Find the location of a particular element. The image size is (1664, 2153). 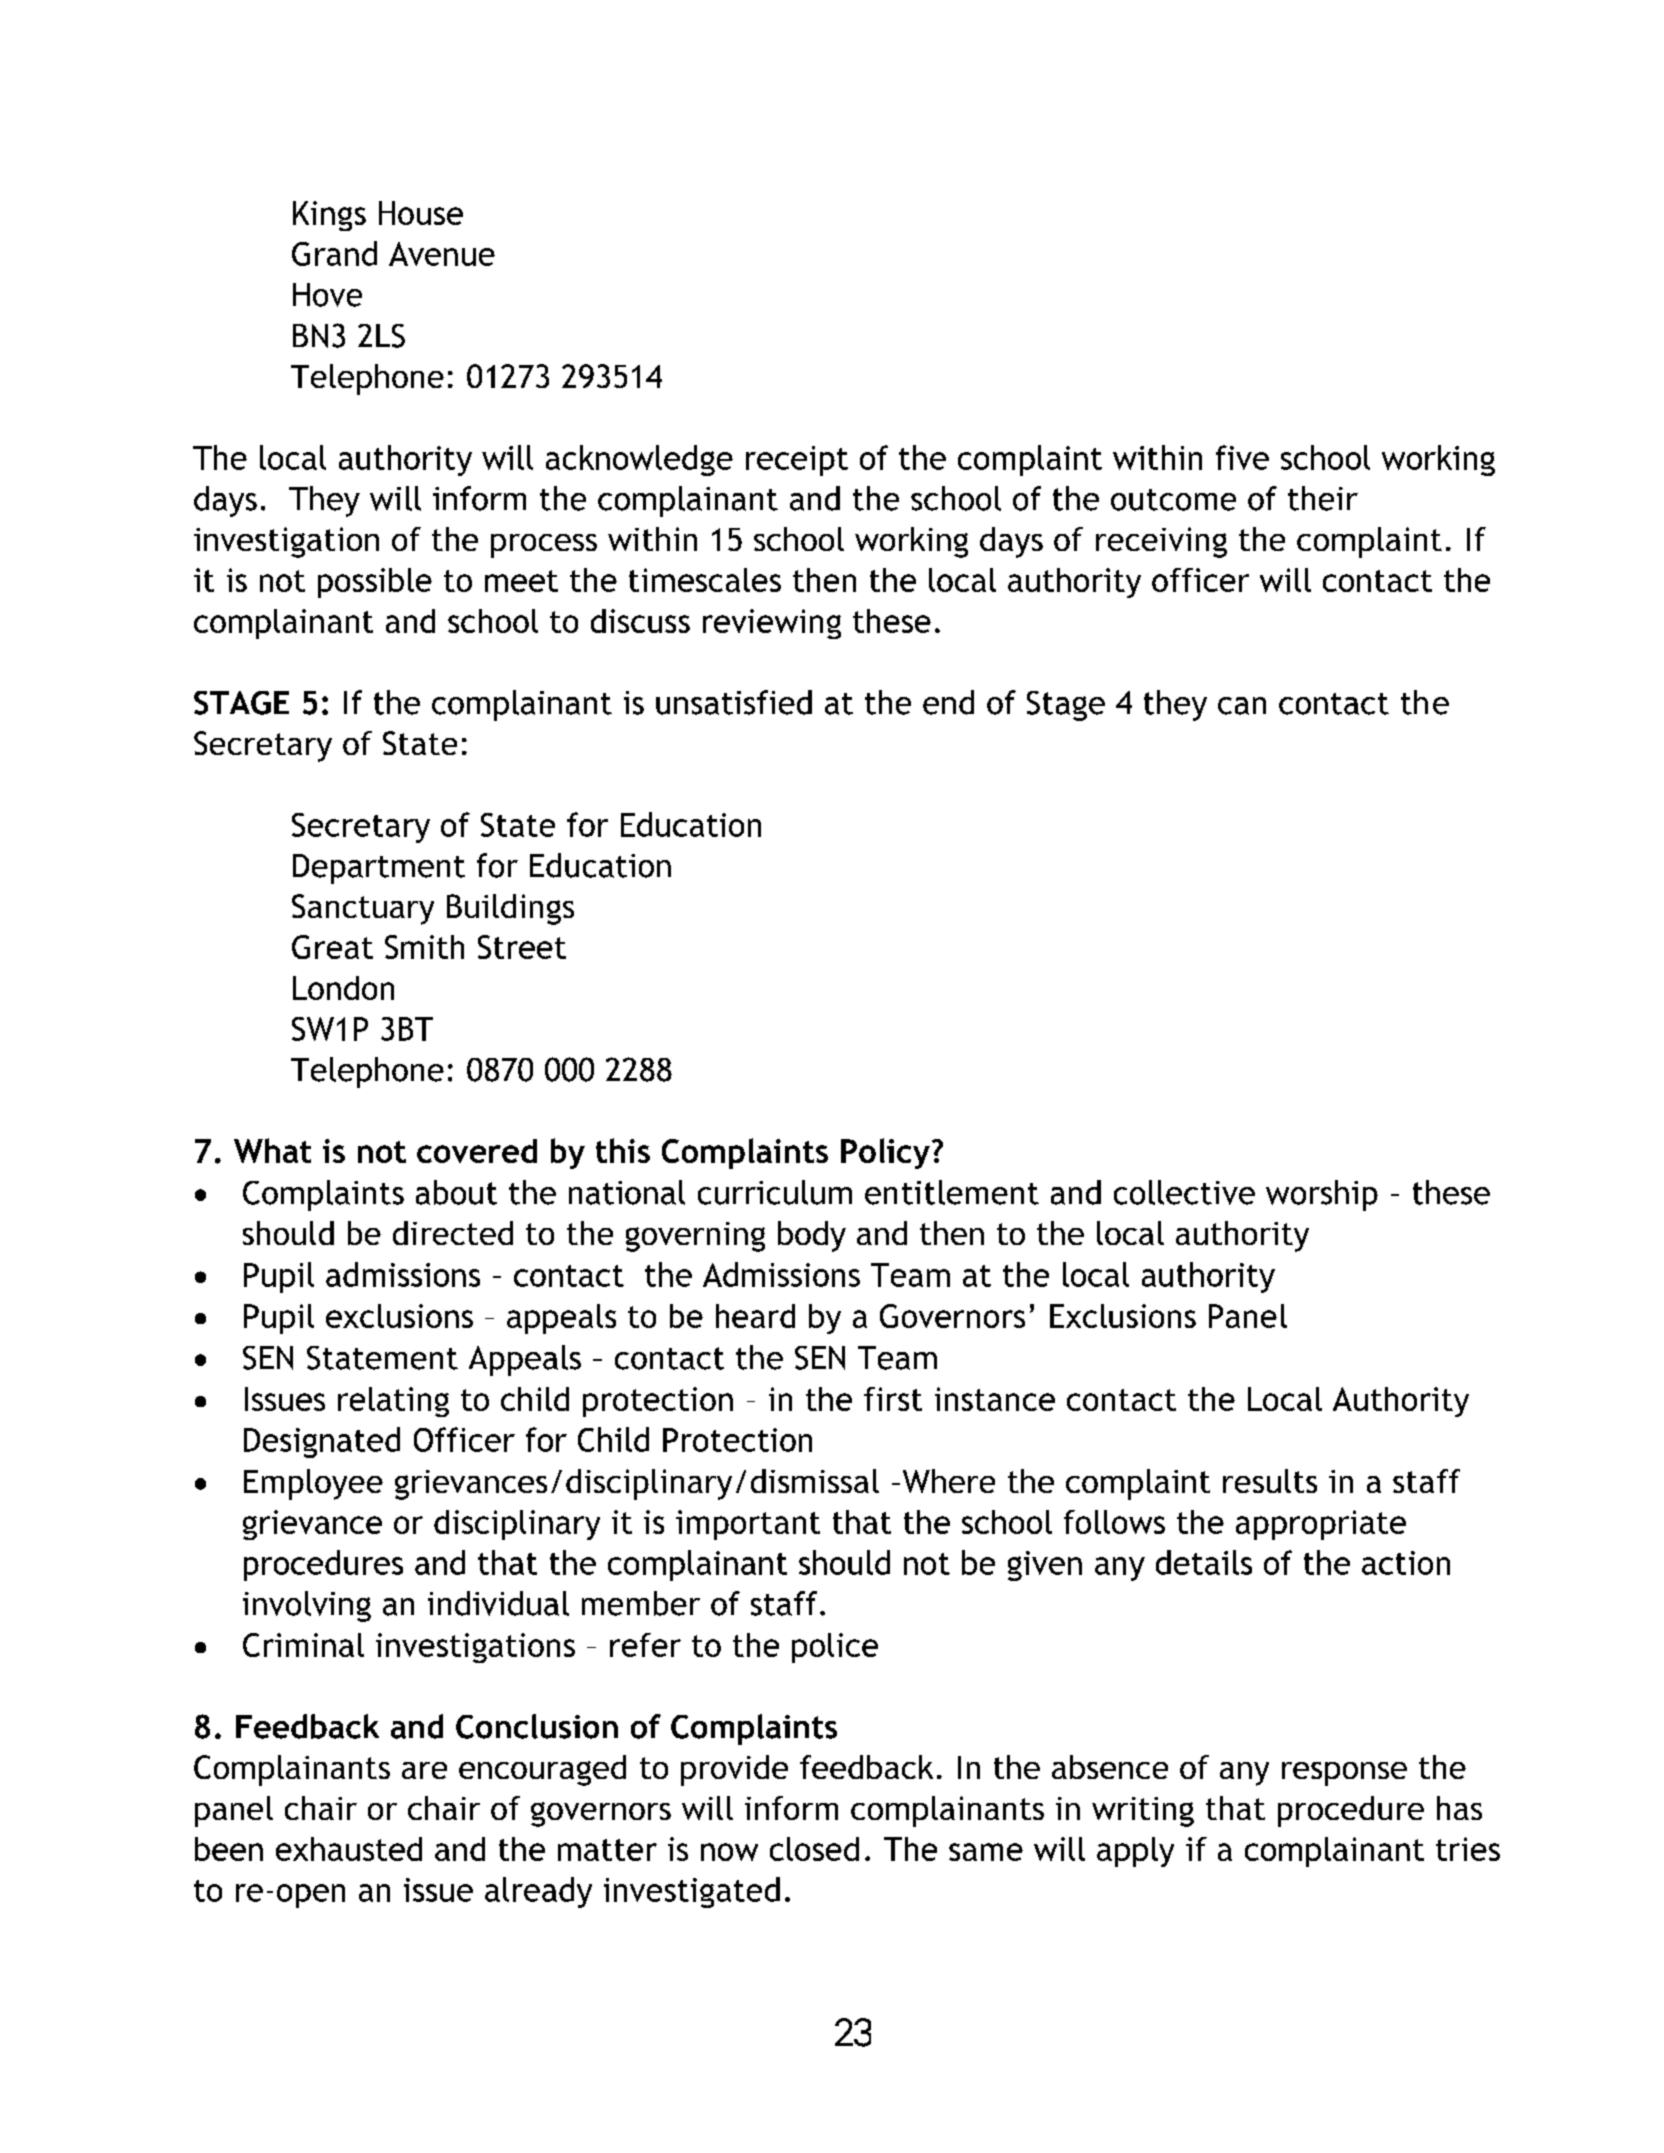

worship is located at coordinates (1322, 1195).
